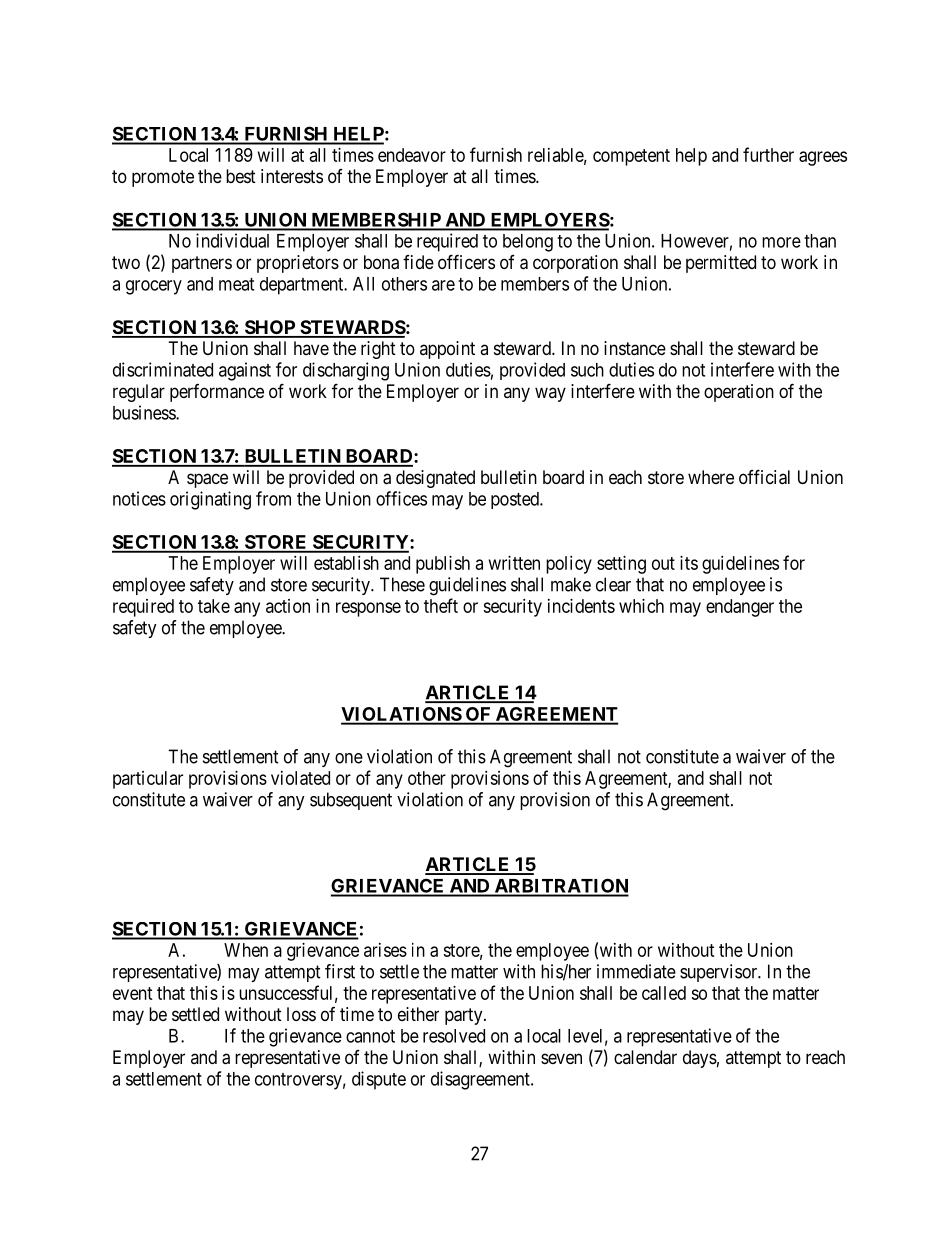 Image resolution: width=952 pixels, height=1233 pixels. What do you see at coordinates (217, 393) in the screenshot?
I see `performance` at bounding box center [217, 393].
